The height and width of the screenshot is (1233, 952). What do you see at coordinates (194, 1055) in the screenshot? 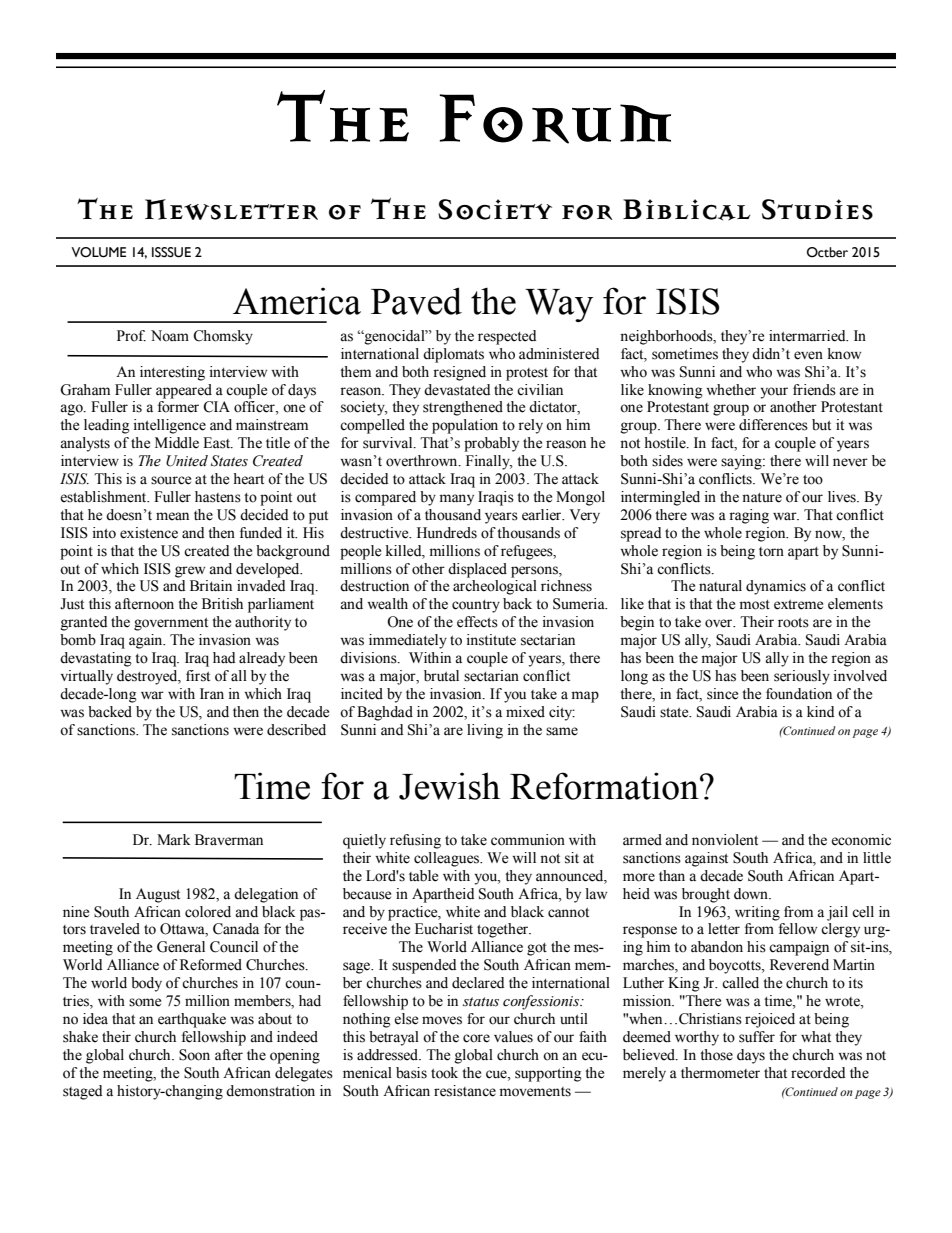
I see `Soon` at bounding box center [194, 1055].
